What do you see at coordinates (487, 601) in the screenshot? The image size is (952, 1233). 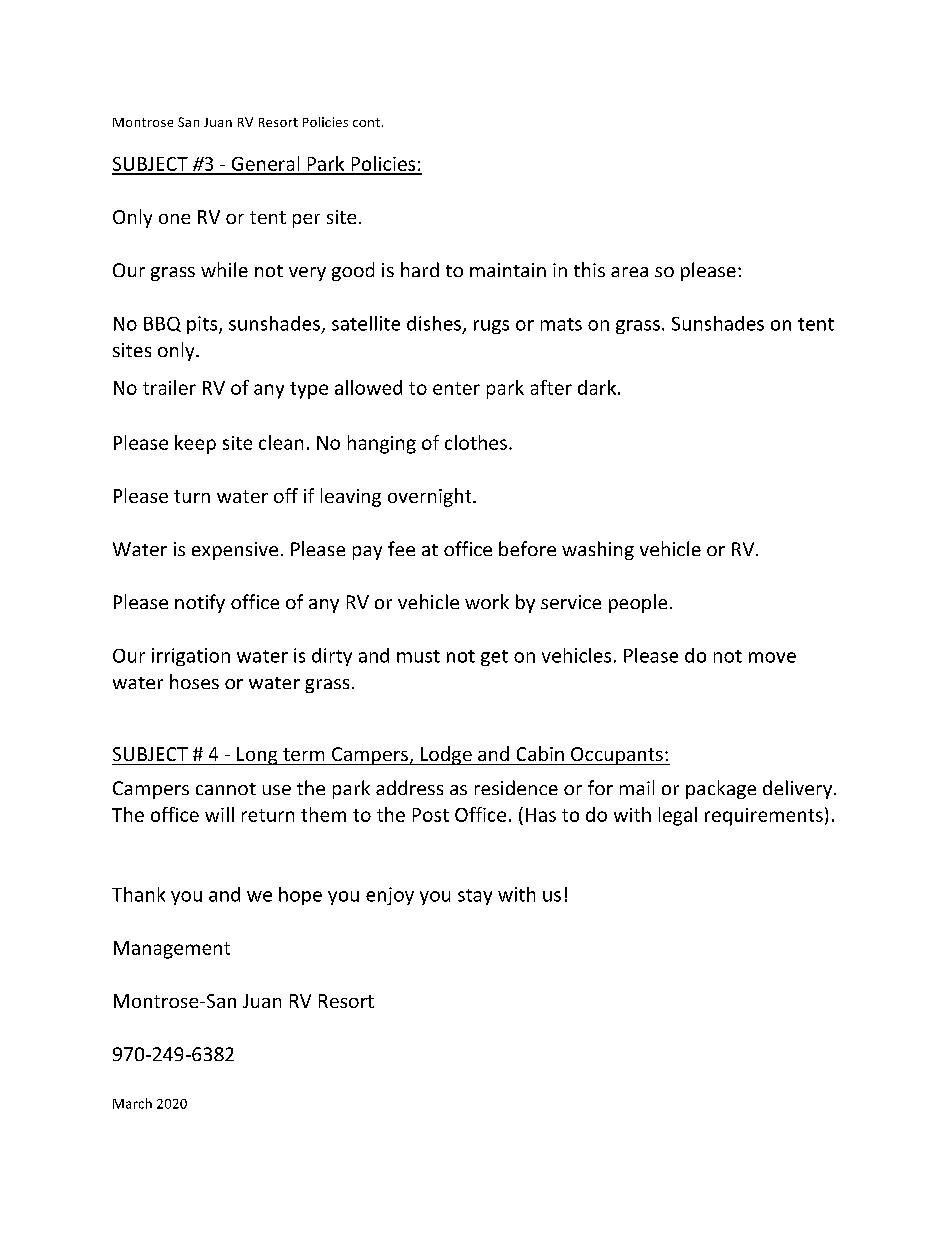 I see `work` at bounding box center [487, 601].
